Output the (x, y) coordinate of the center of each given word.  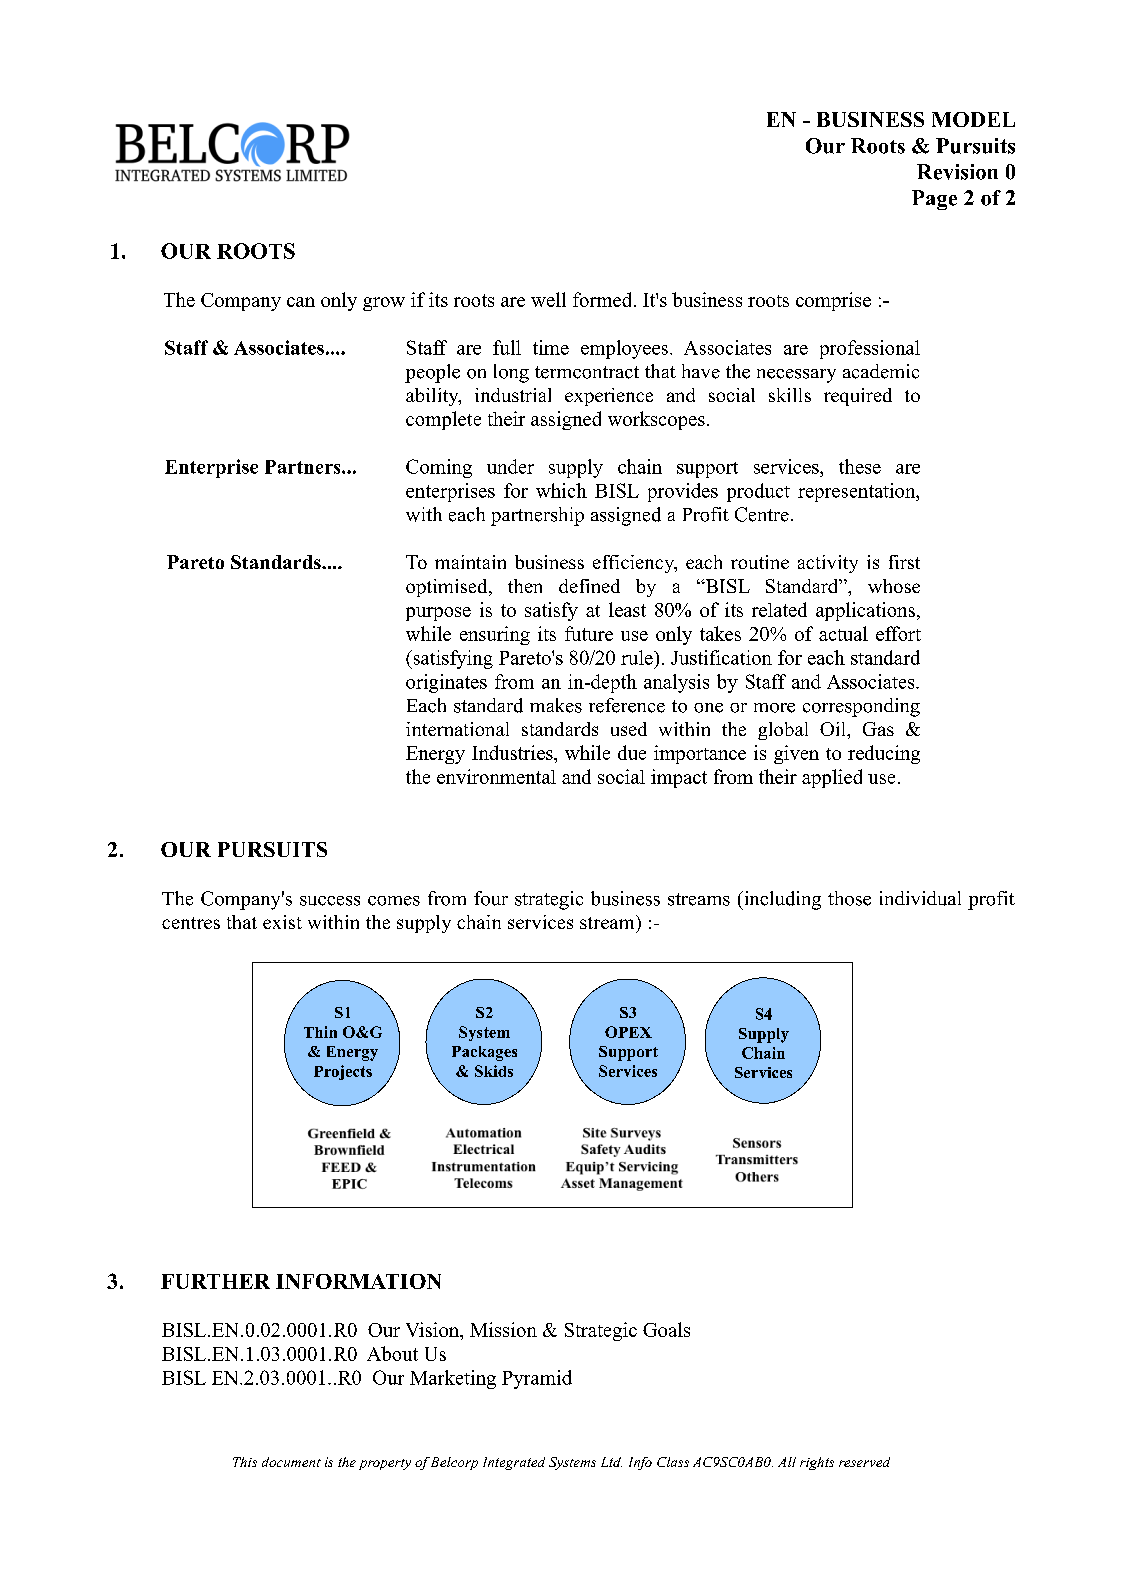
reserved (864, 1462)
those (849, 898)
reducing (884, 754)
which (561, 490)
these (860, 466)
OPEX (628, 1032)
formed (604, 299)
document (291, 1462)
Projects (343, 1072)
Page (934, 200)
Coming (439, 468)
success (330, 901)
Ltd (611, 1462)
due (632, 752)
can (301, 302)
